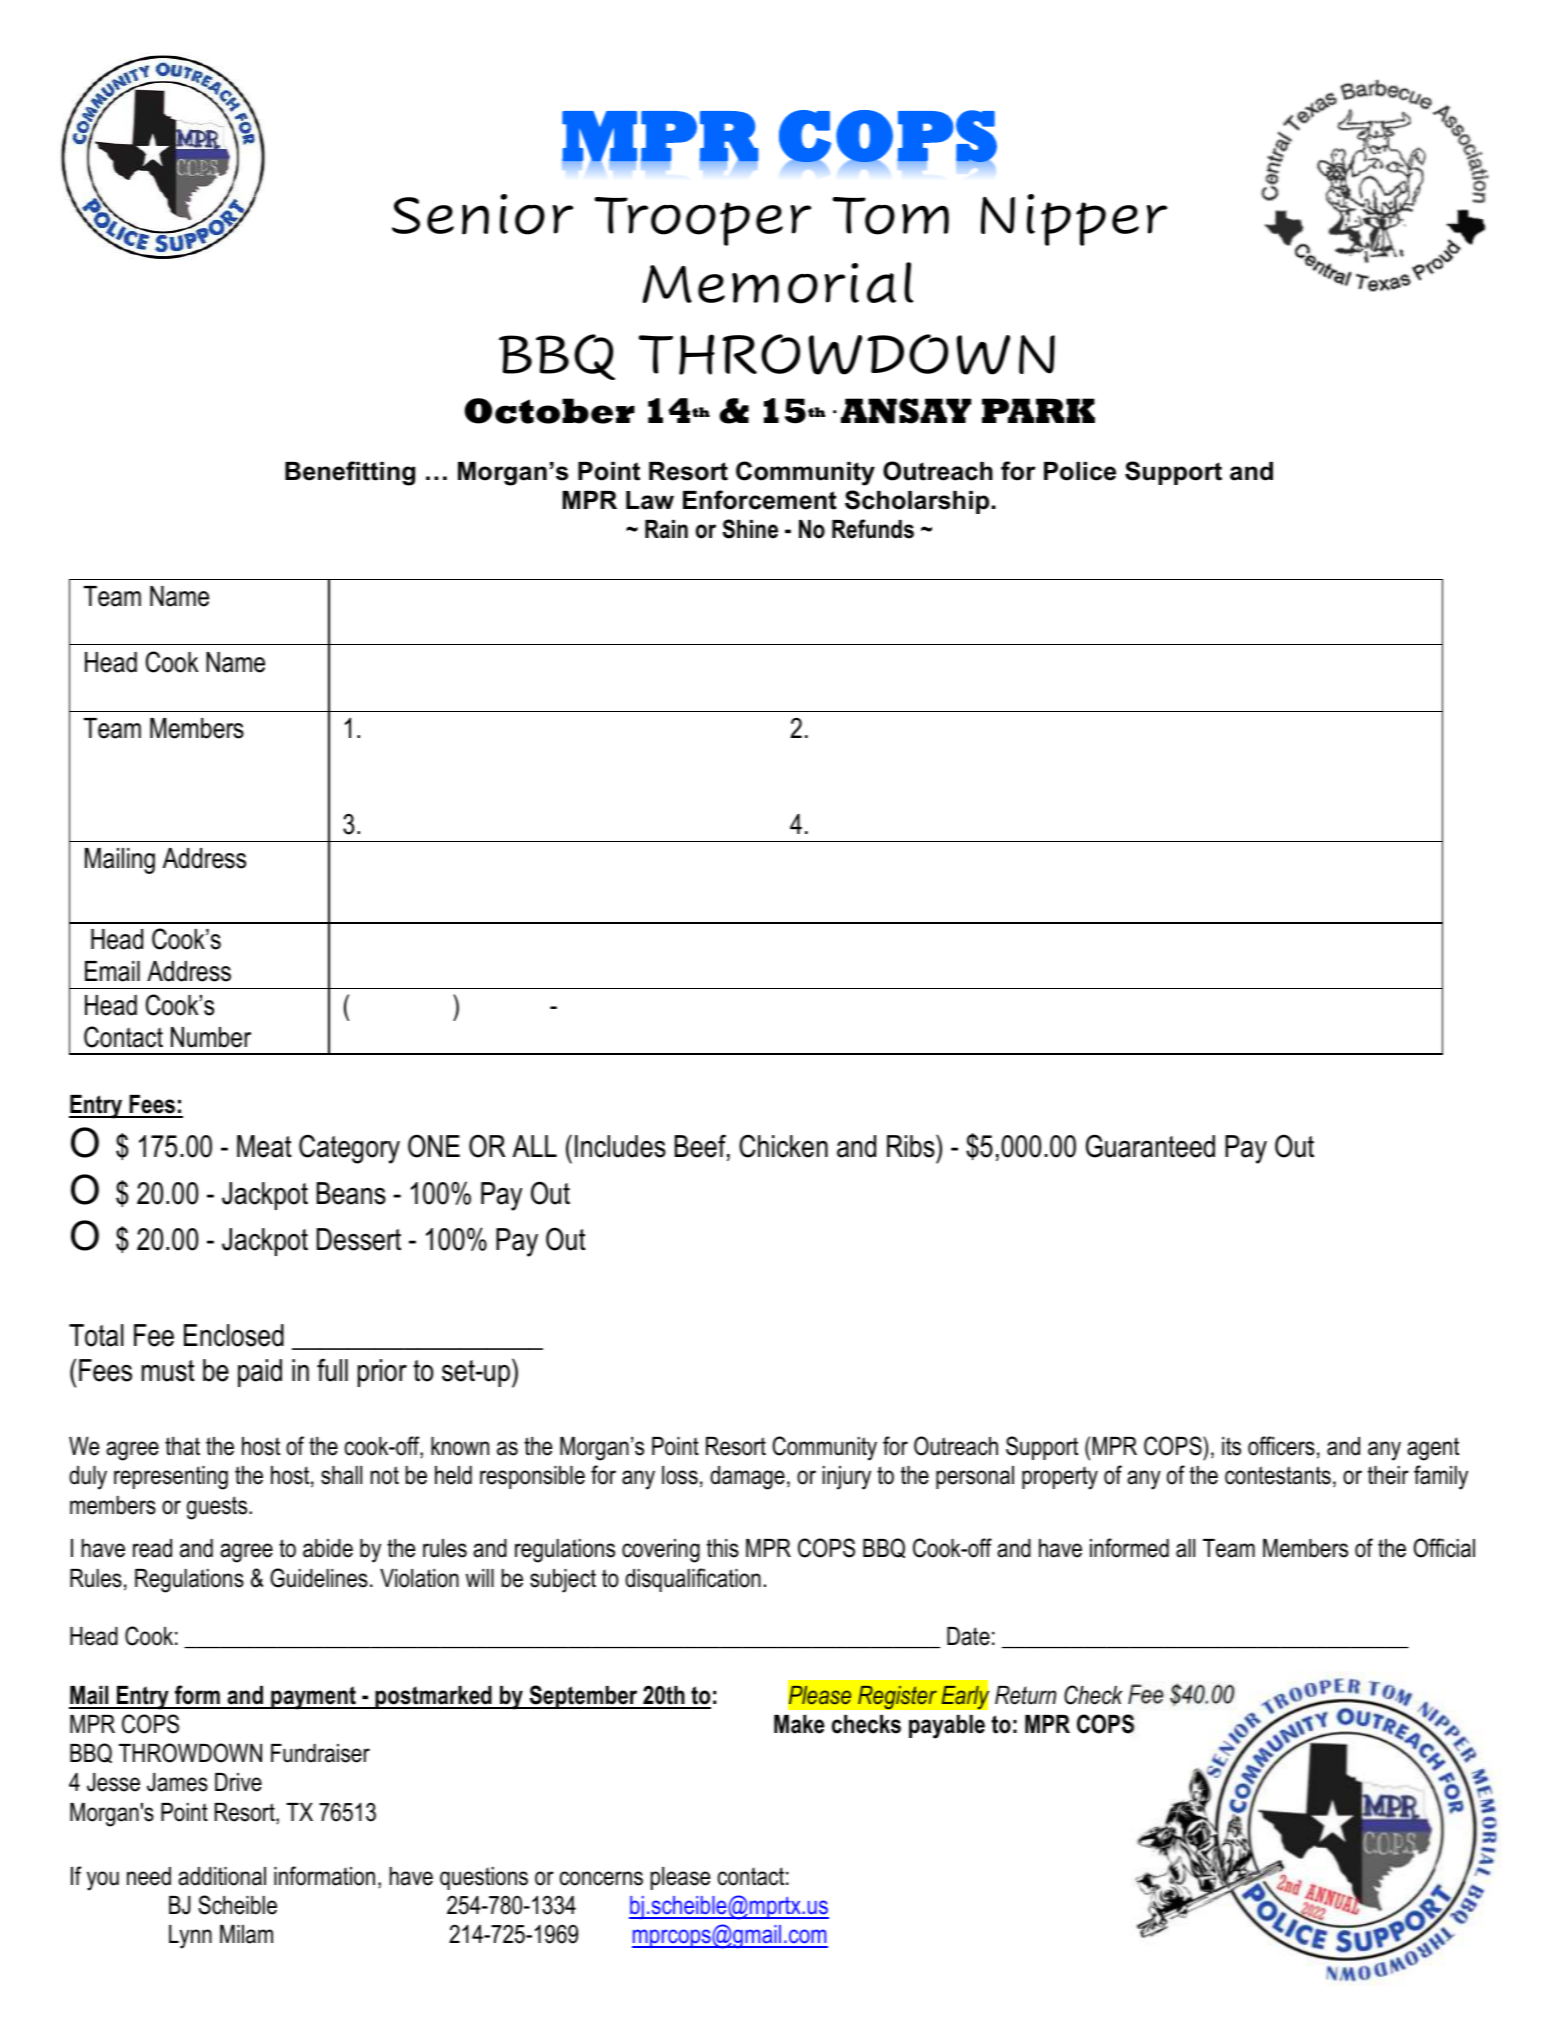  I want to click on Guaranteed, so click(1150, 1146).
